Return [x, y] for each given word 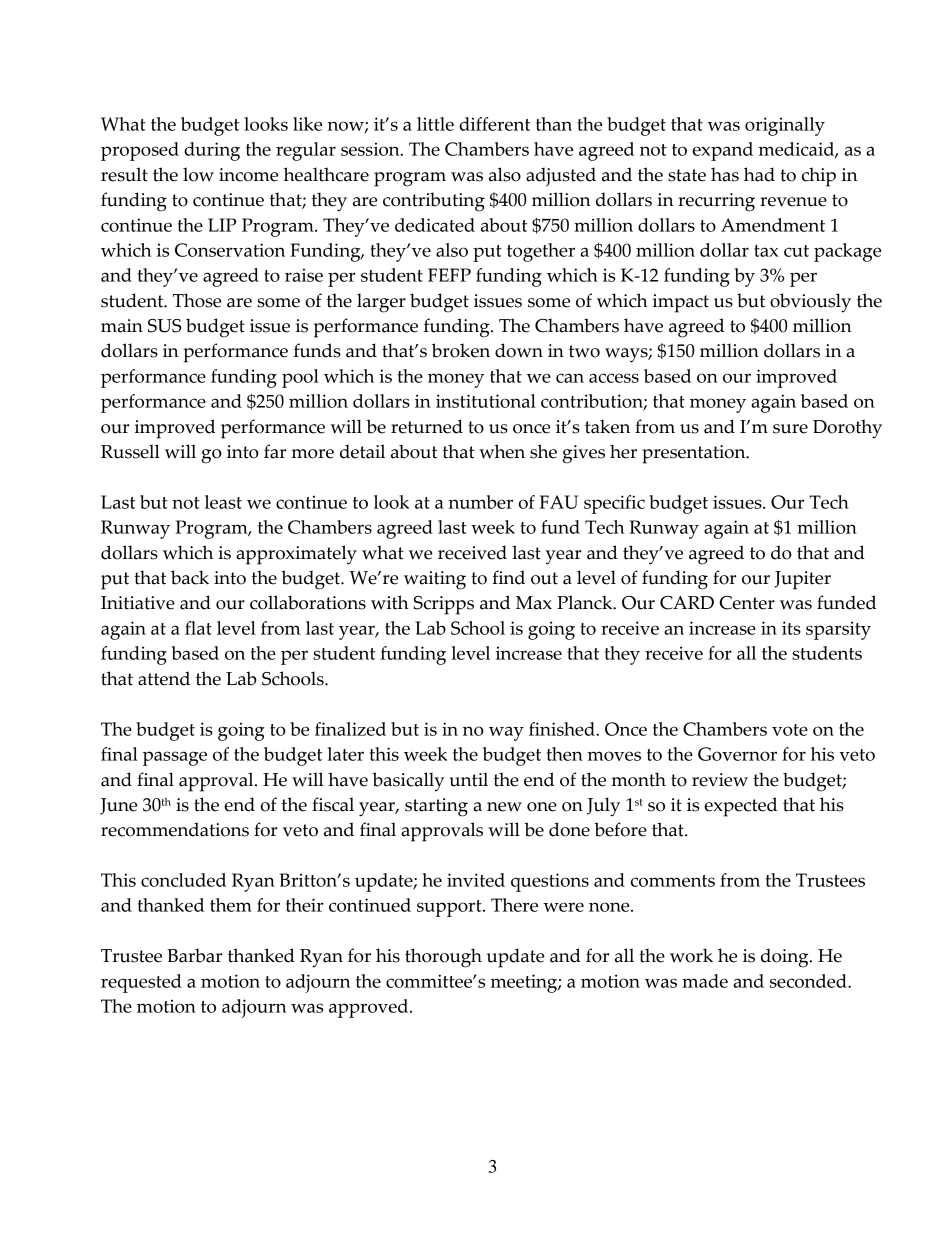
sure [790, 429]
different [494, 124]
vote [790, 730]
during [212, 151]
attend [164, 678]
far [275, 451]
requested [141, 983]
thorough [443, 958]
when [502, 451]
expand [722, 151]
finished [563, 729]
